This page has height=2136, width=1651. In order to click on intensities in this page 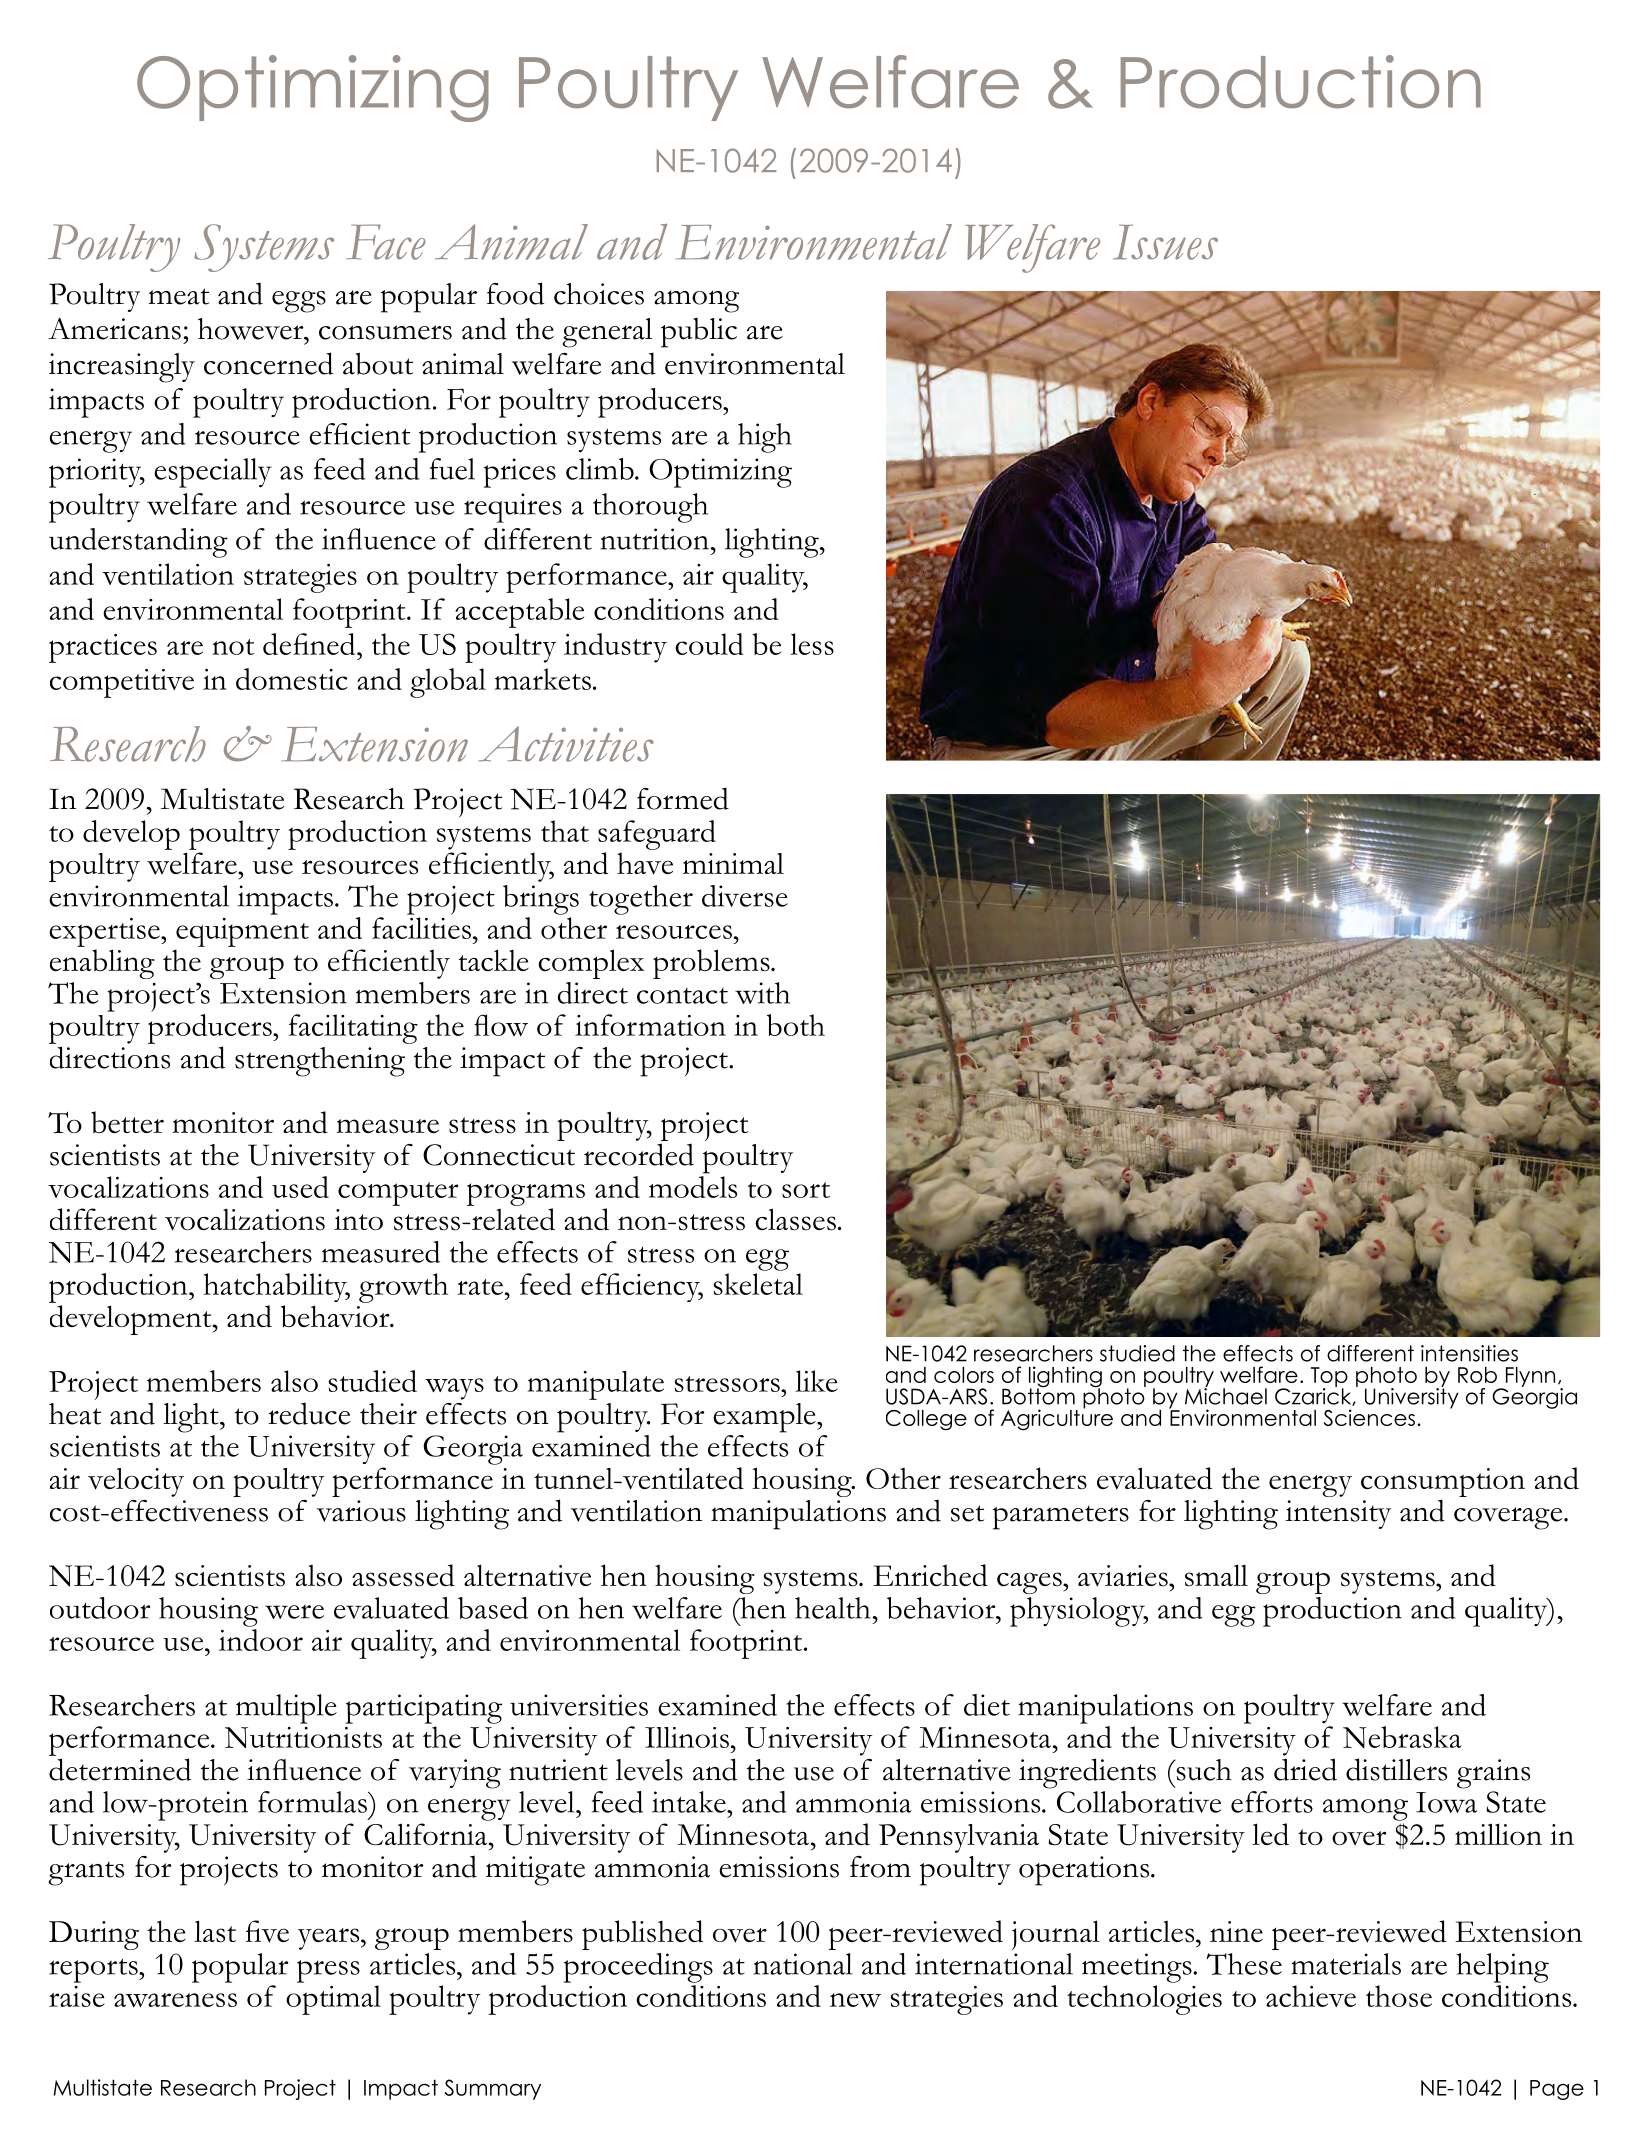, I will do `click(1469, 1353)`.
